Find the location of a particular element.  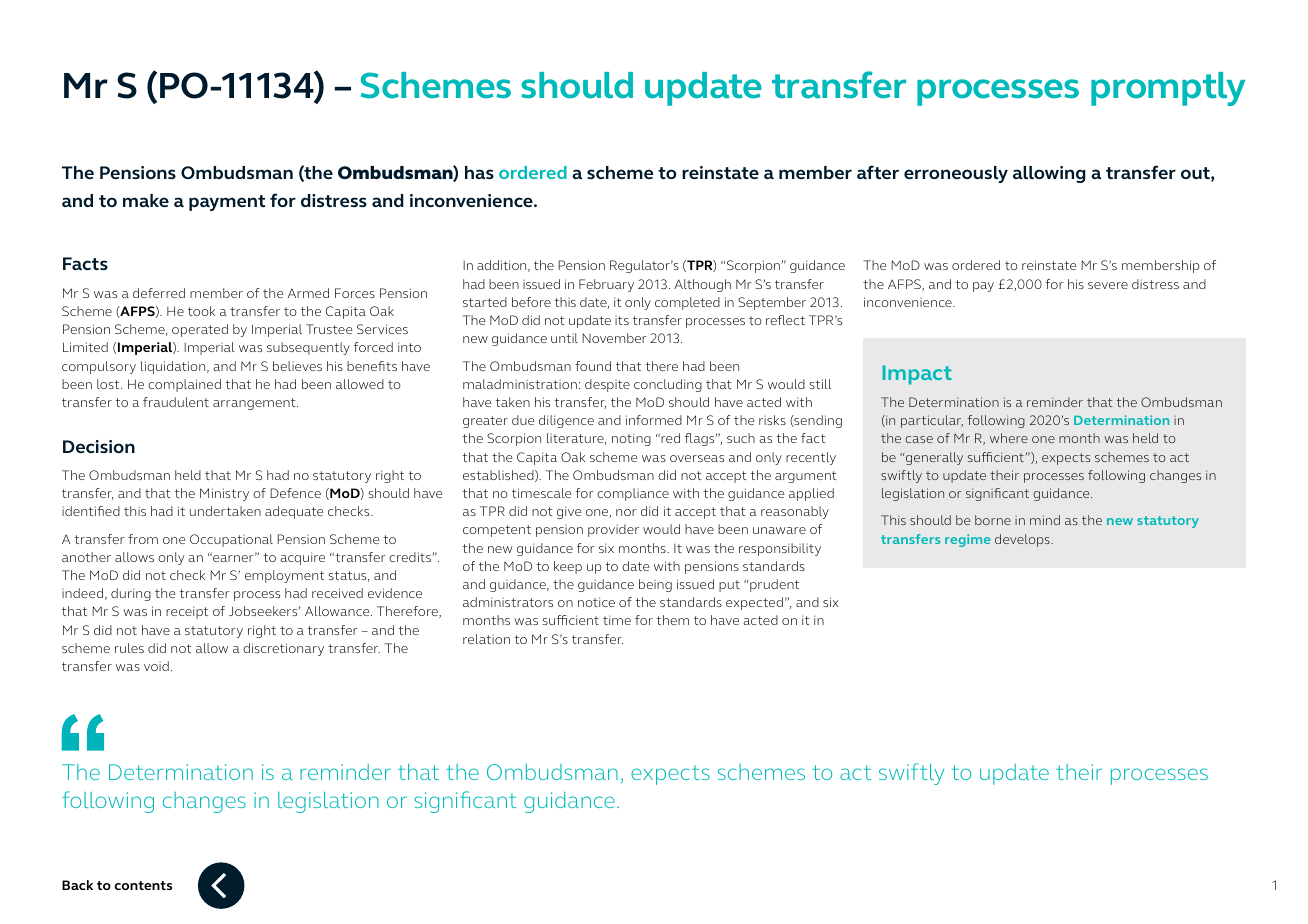

has is located at coordinates (479, 172).
